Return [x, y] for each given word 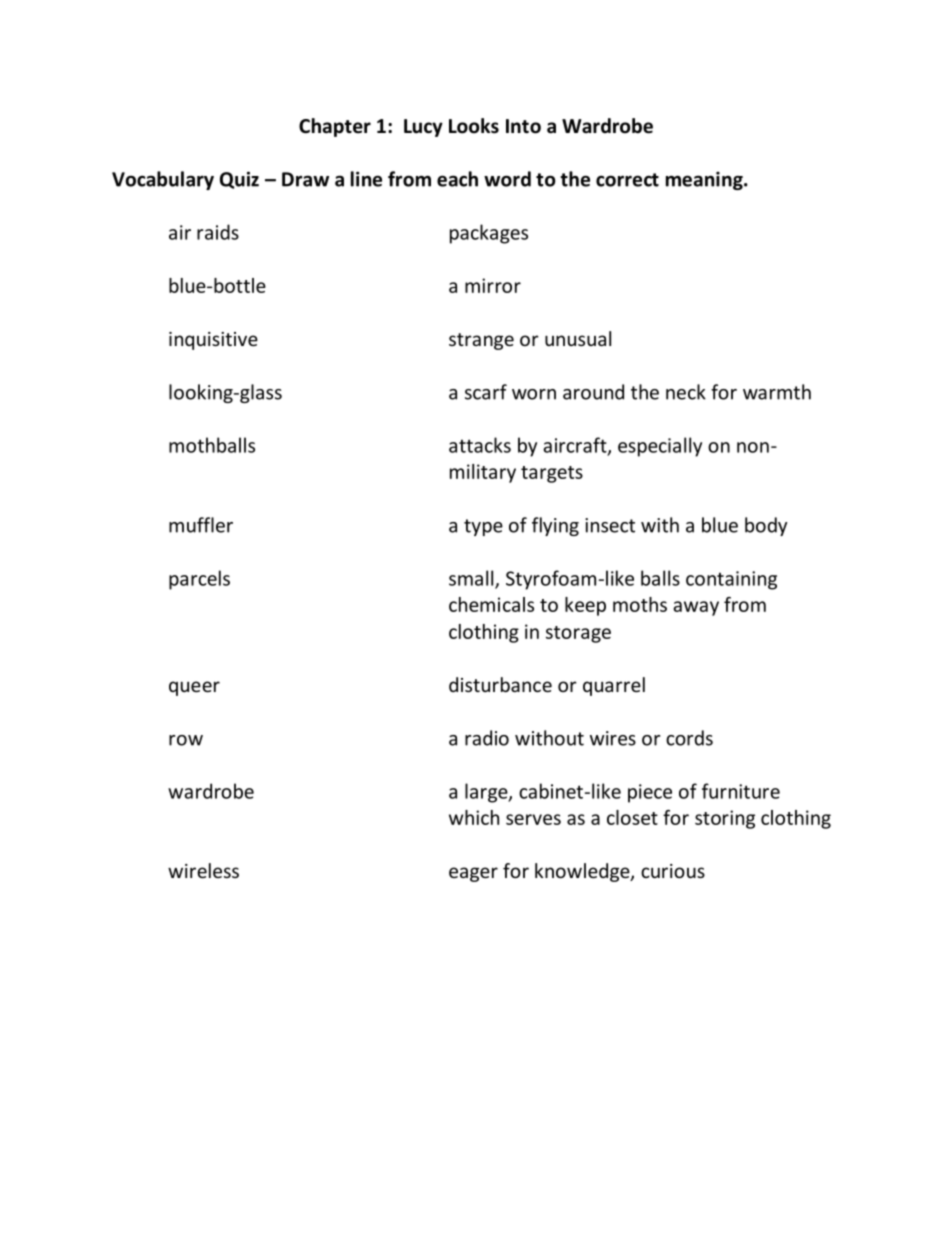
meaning [705, 180]
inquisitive [213, 341]
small [472, 579]
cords [689, 738]
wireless [203, 870]
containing [731, 580]
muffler [201, 525]
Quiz [239, 180]
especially [660, 447]
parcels [199, 580]
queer [194, 688]
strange [481, 341]
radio [487, 738]
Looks [474, 126]
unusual [578, 338]
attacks [480, 445]
